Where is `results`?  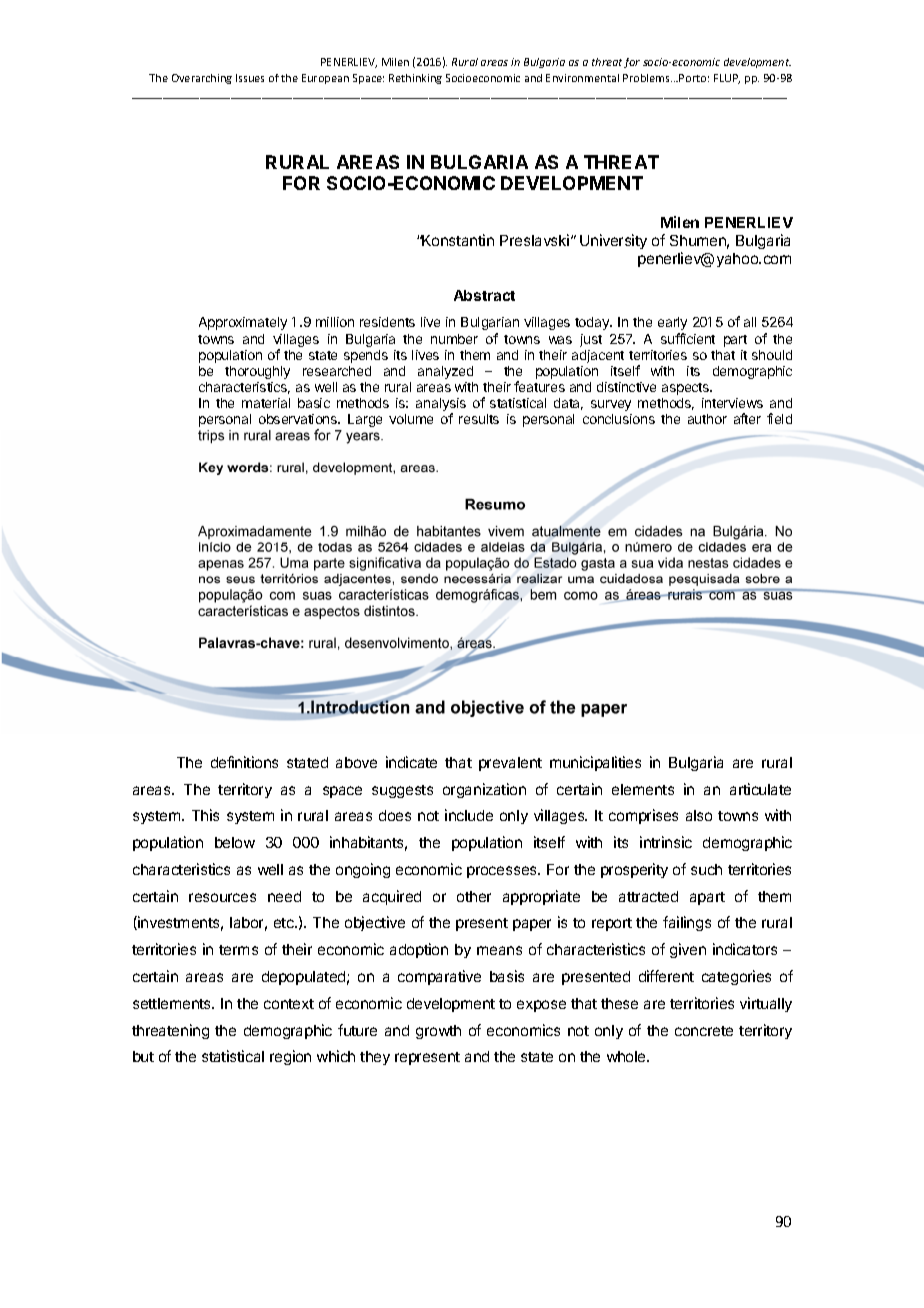 results is located at coordinates (479, 419).
